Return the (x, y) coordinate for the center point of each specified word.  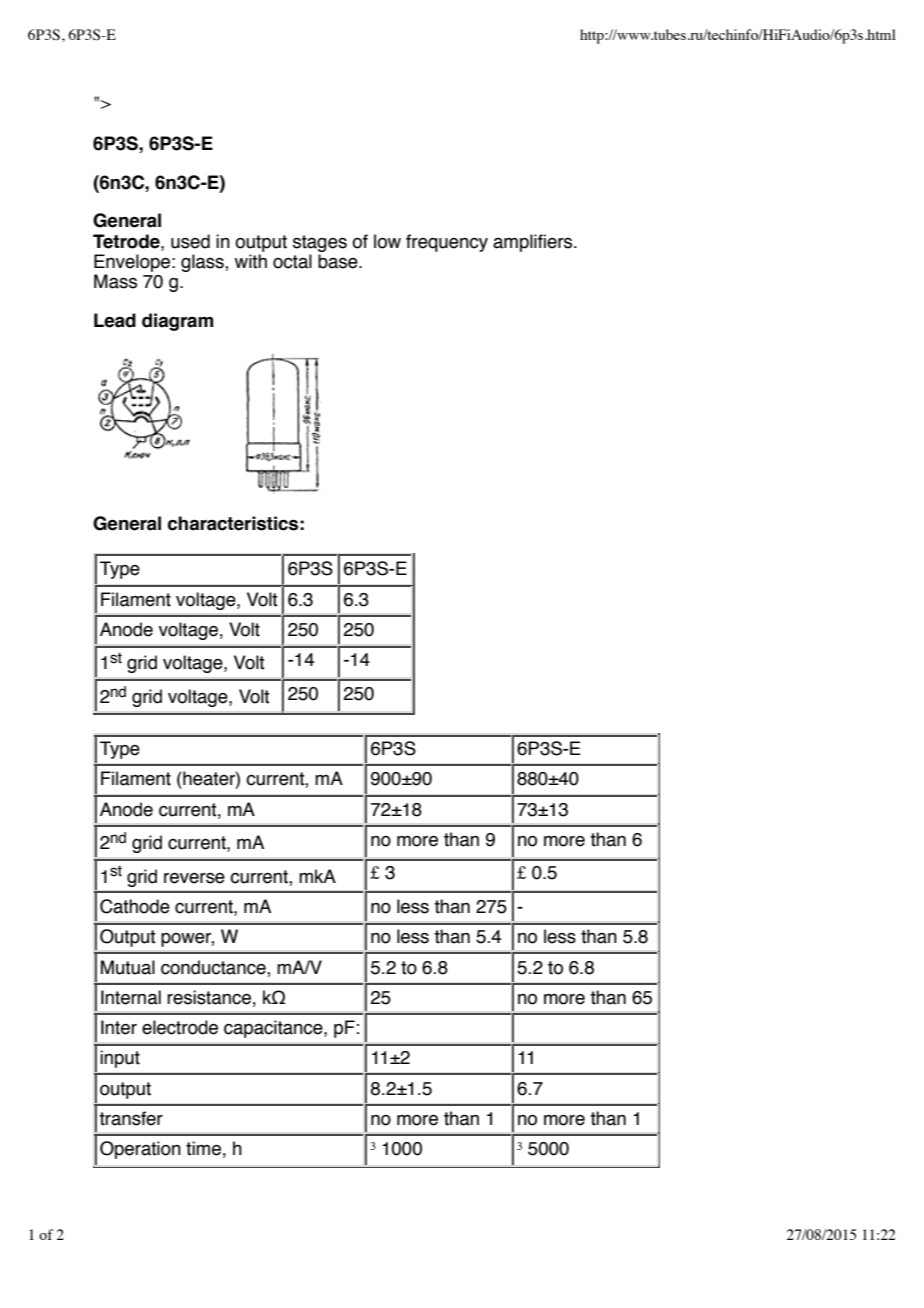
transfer (131, 1118)
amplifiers (534, 243)
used (190, 241)
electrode (180, 1027)
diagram (177, 322)
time (203, 1148)
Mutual (128, 967)
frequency (447, 243)
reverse (194, 878)
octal (292, 261)
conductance (214, 967)
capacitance (274, 1029)
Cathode (135, 906)
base (339, 261)
